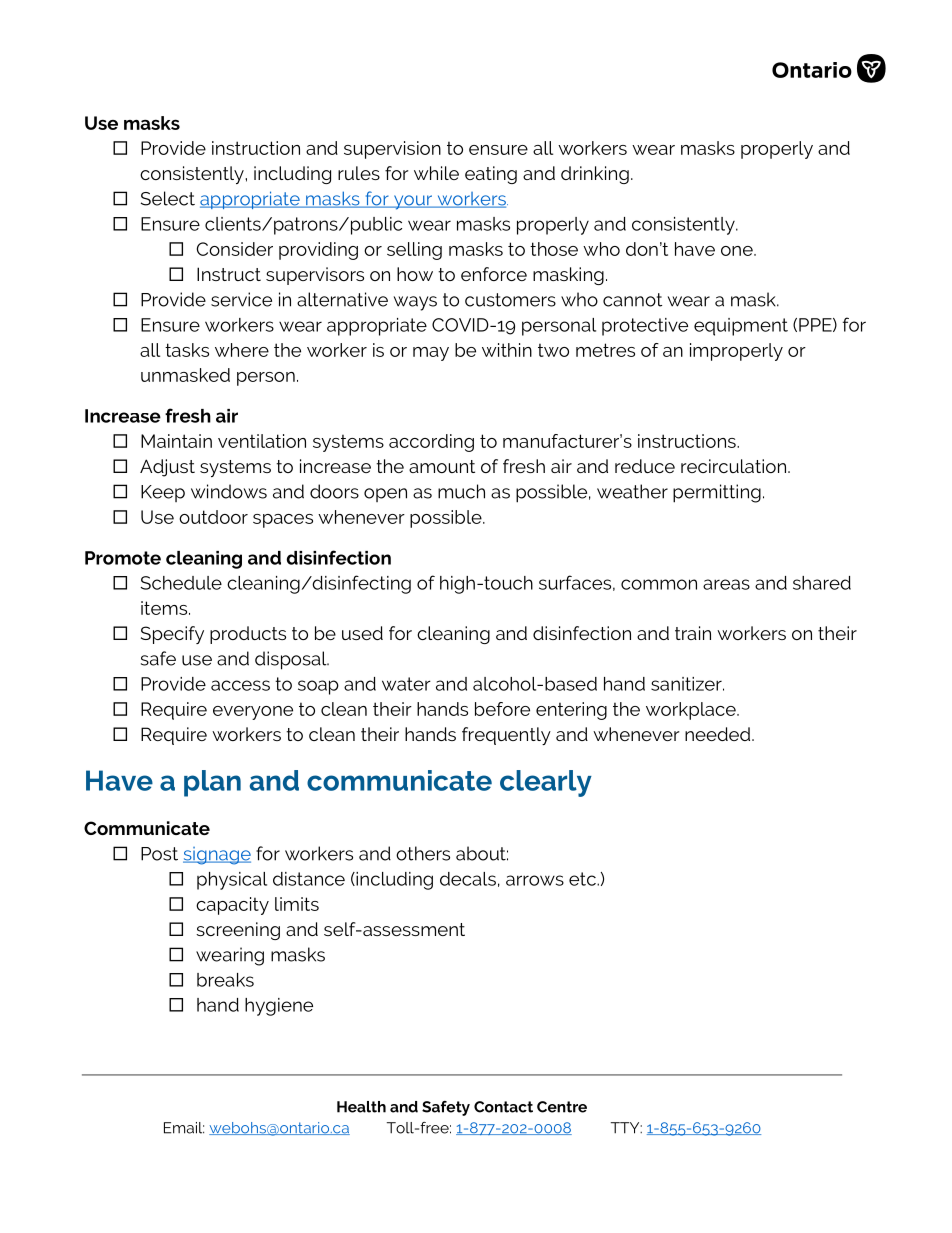 This image has height=1233, width=952. Describe the element at coordinates (176, 441) in the image. I see `Maintain` at that location.
